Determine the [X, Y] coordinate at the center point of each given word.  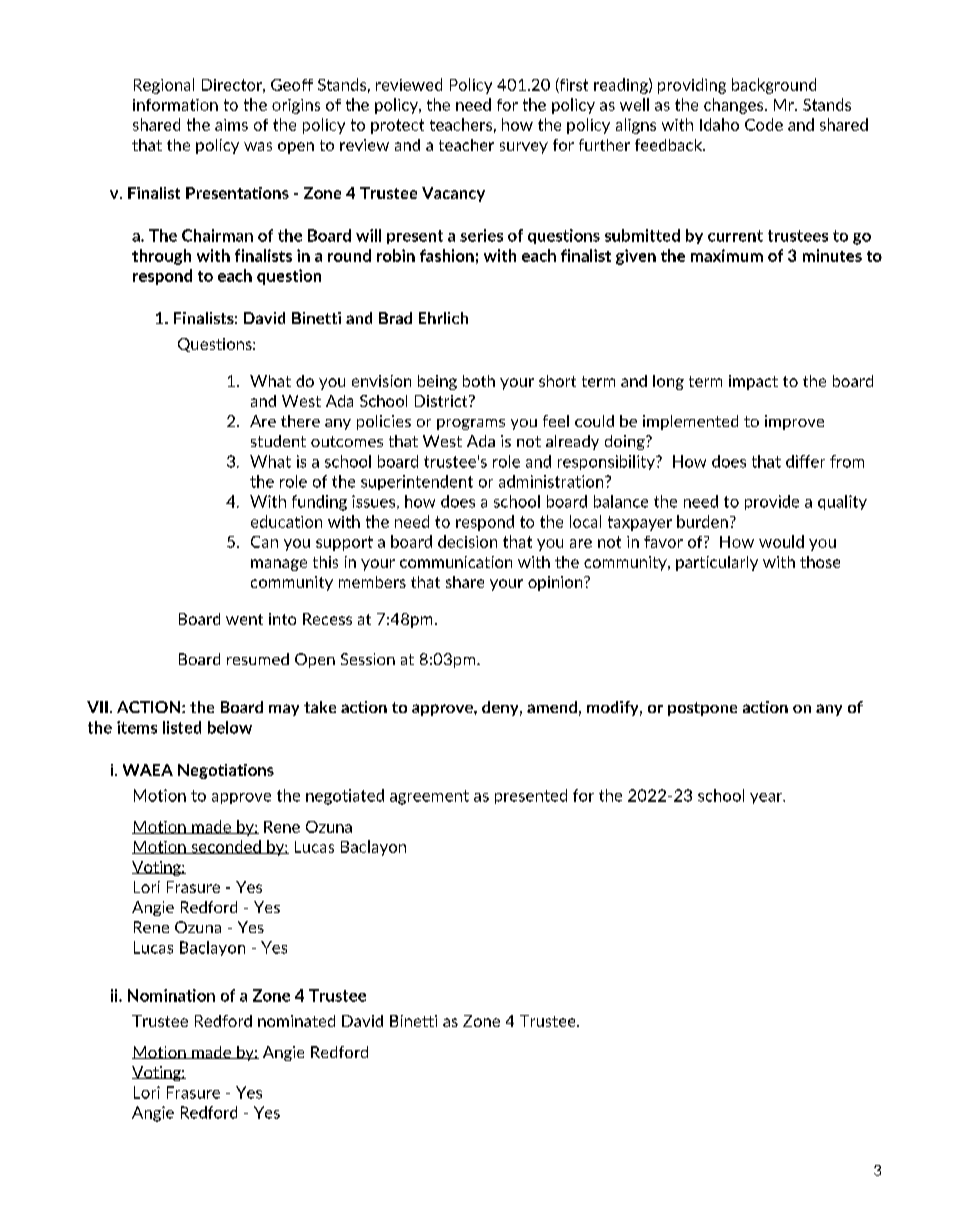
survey [524, 148]
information [175, 105]
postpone [702, 709]
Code [764, 124]
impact [753, 382]
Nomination [171, 995]
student [278, 441]
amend [552, 707]
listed [182, 727]
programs [471, 424]
